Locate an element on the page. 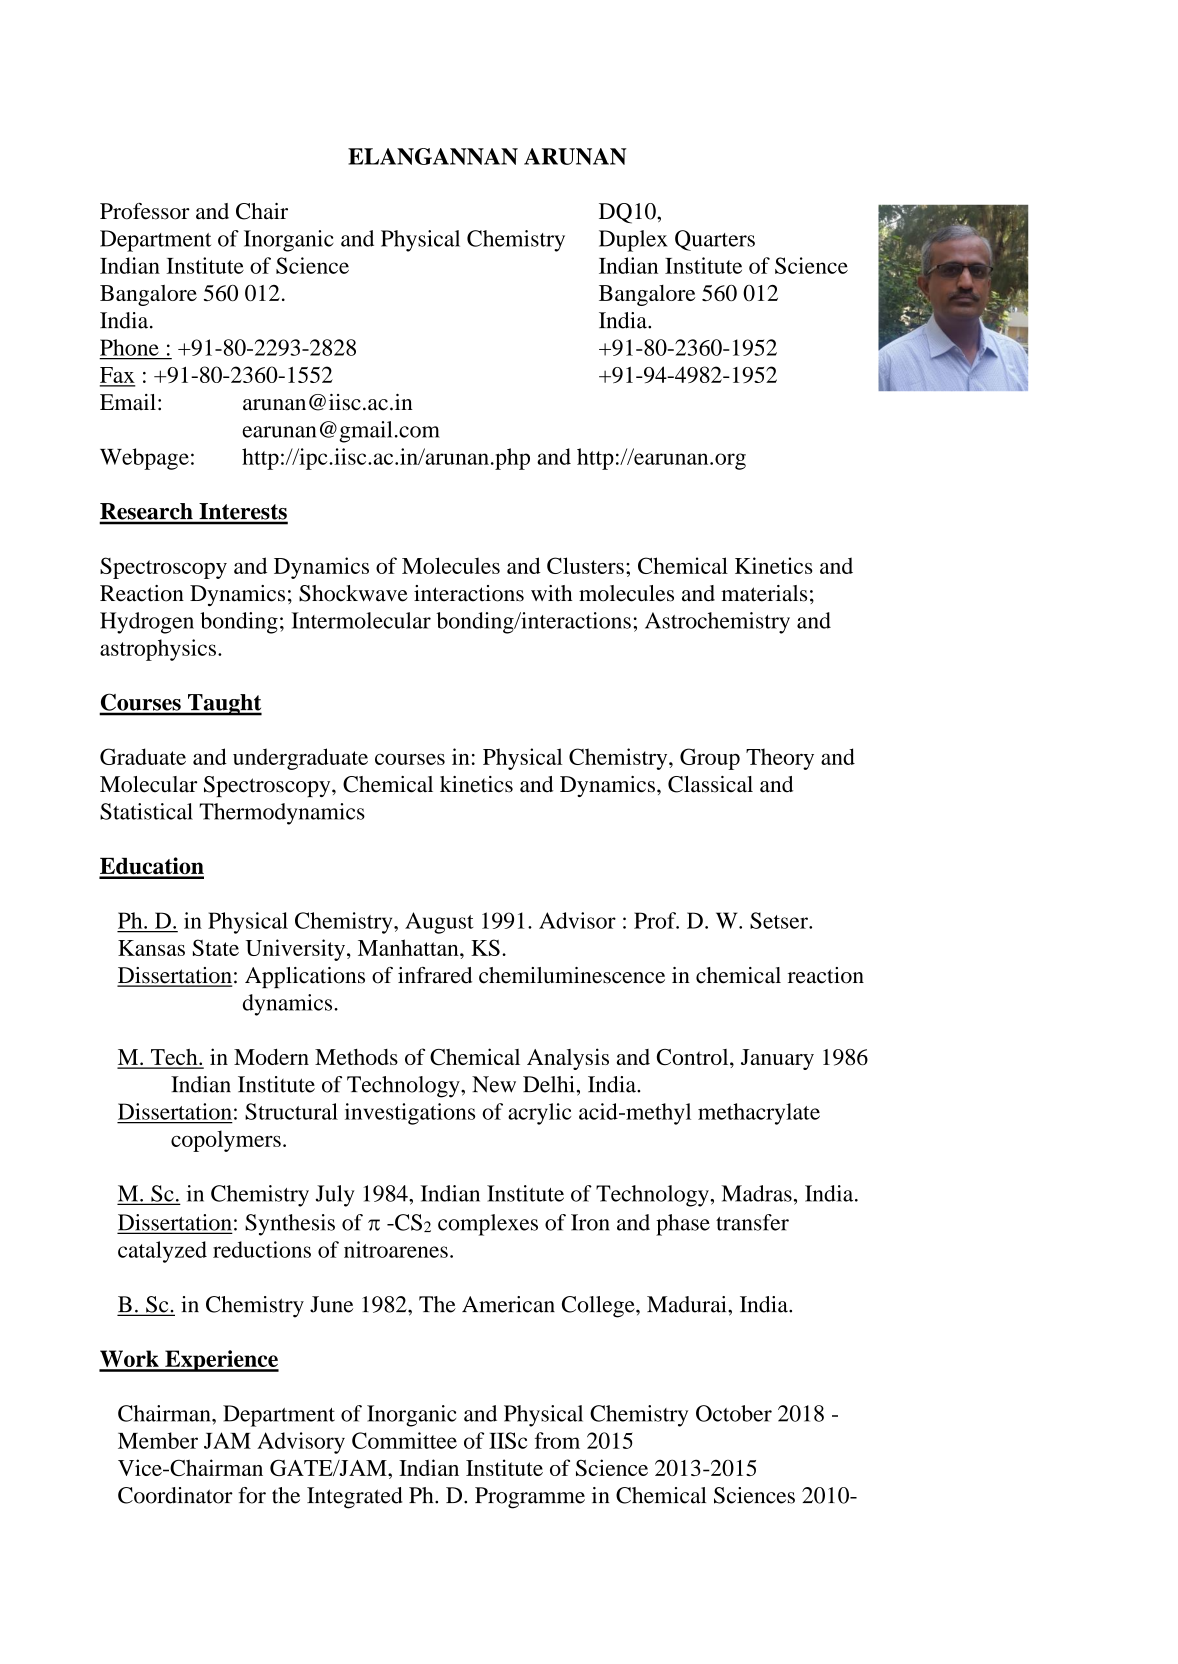 The image size is (1178, 1664). October is located at coordinates (734, 1413).
